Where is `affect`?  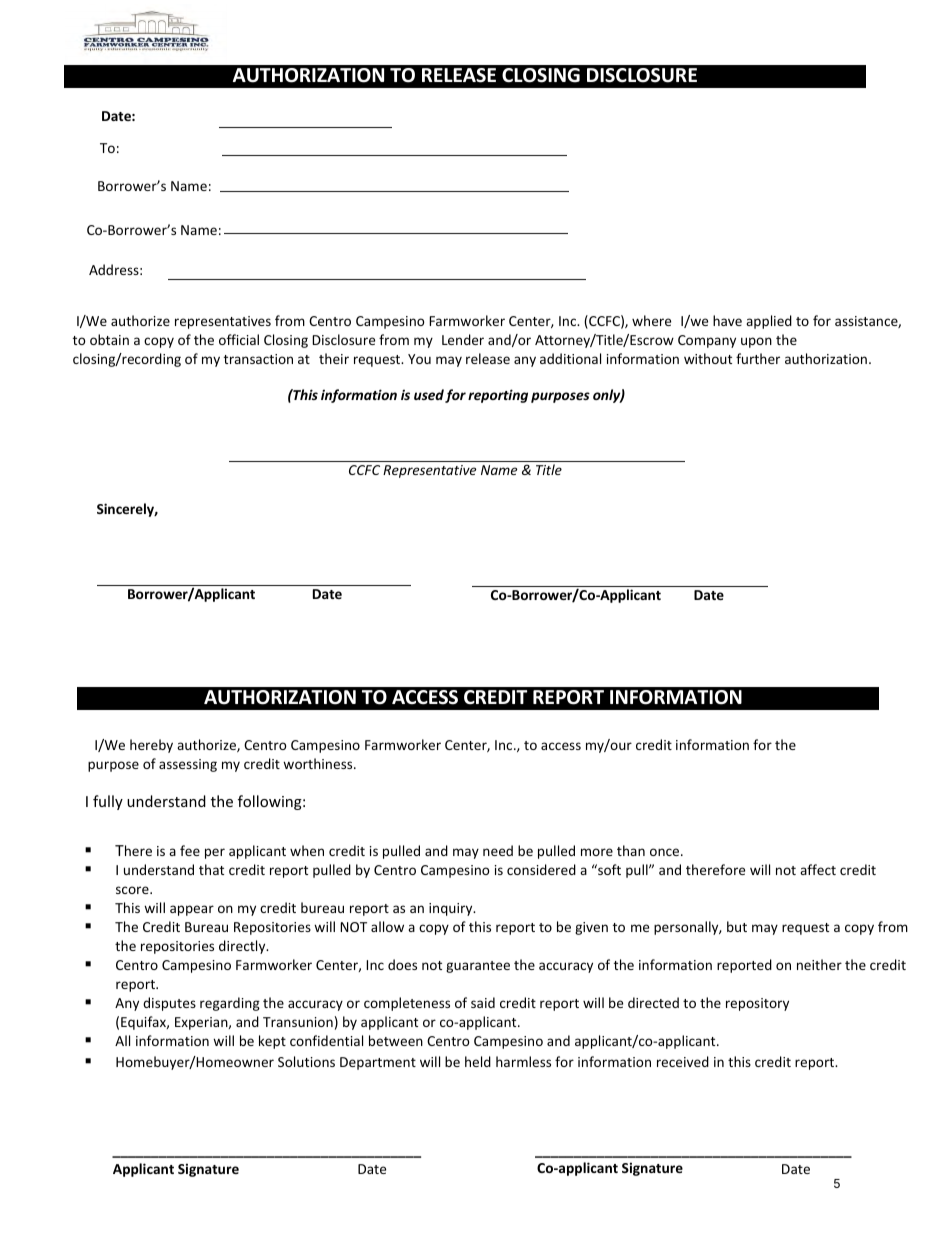
affect is located at coordinates (818, 869).
